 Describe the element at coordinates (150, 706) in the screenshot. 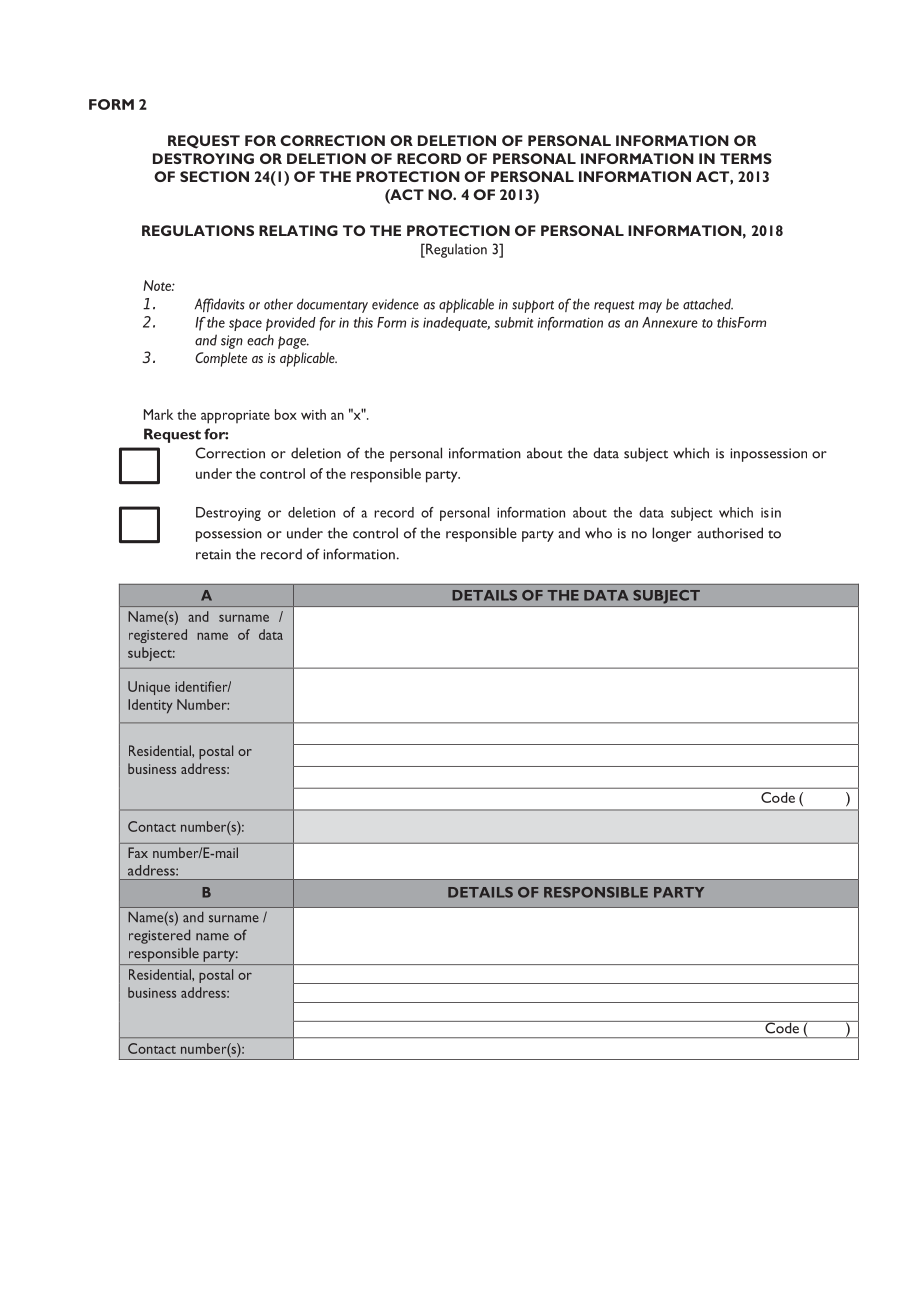

I see `Identity` at that location.
